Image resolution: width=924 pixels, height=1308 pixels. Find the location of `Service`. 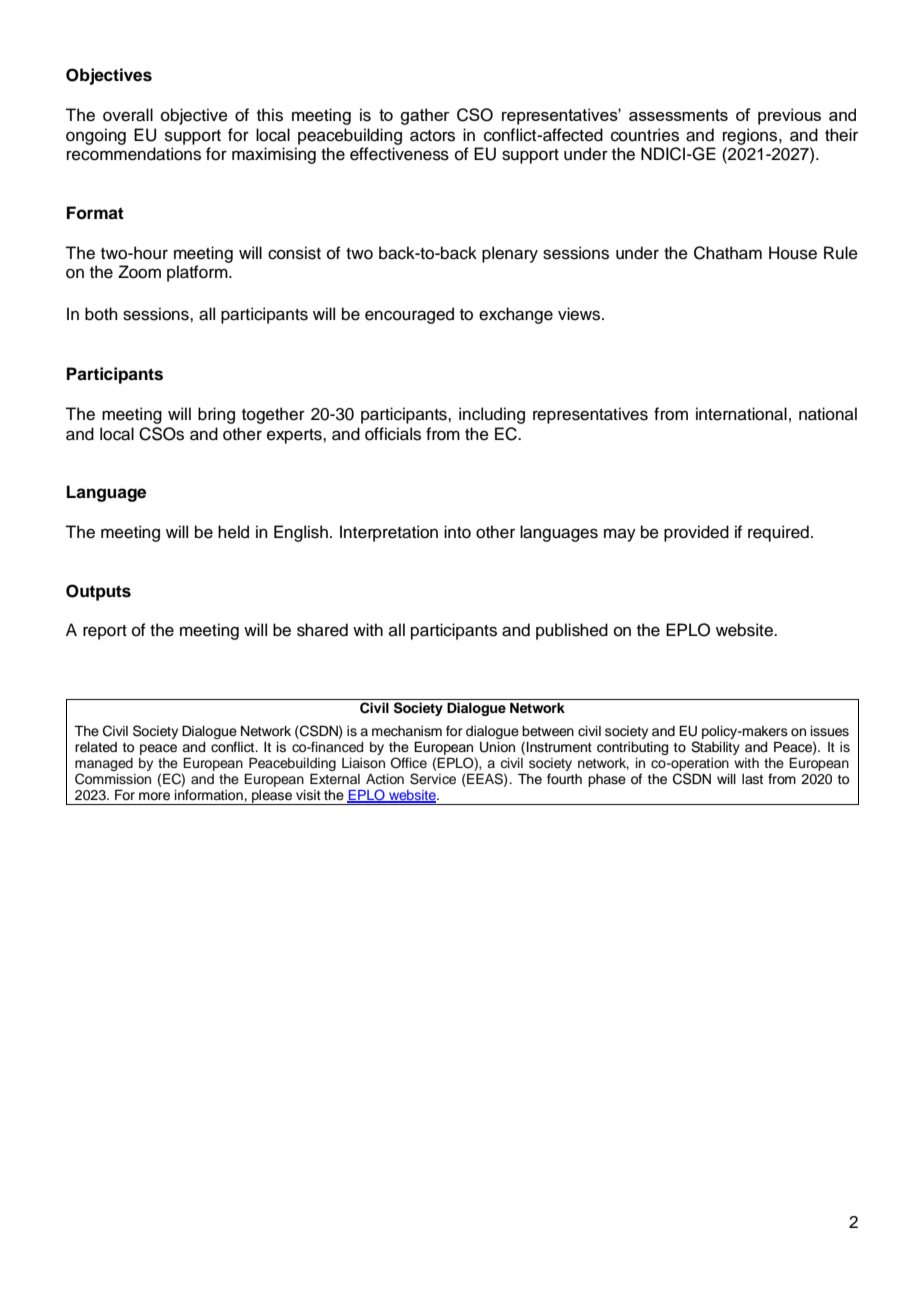

Service is located at coordinates (433, 779).
